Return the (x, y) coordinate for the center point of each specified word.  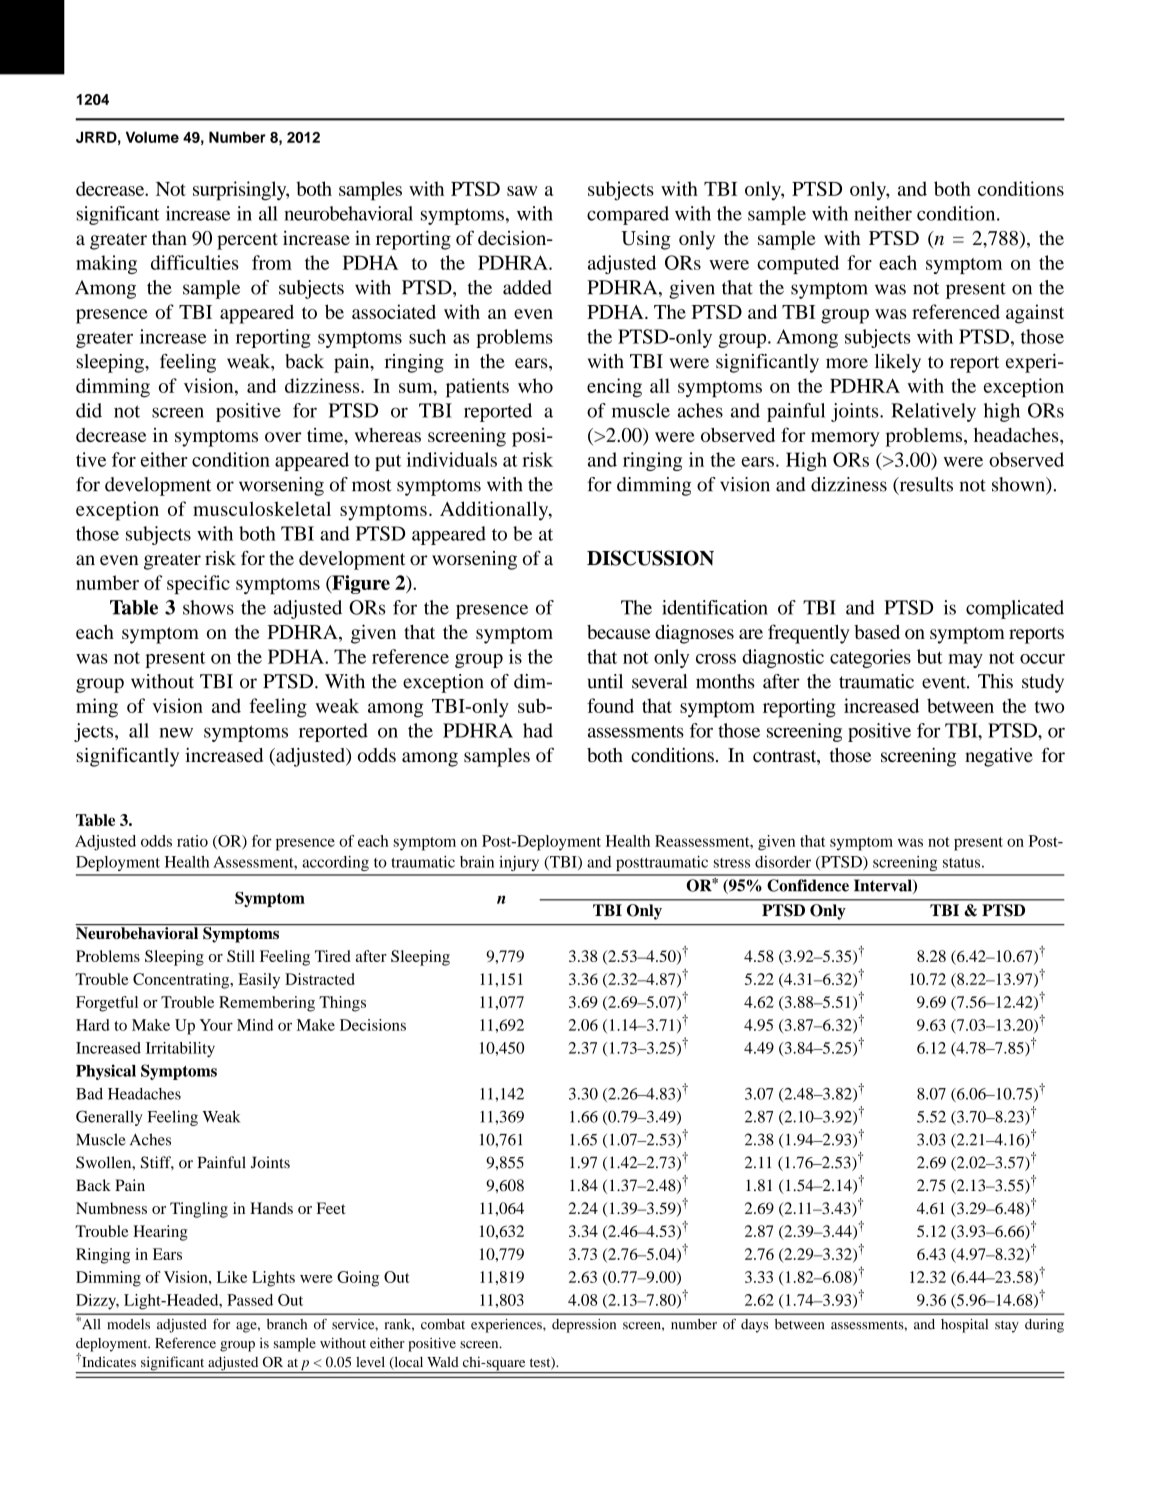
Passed (250, 1300)
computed (798, 264)
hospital (964, 1326)
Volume (152, 137)
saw (522, 191)
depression (584, 1326)
